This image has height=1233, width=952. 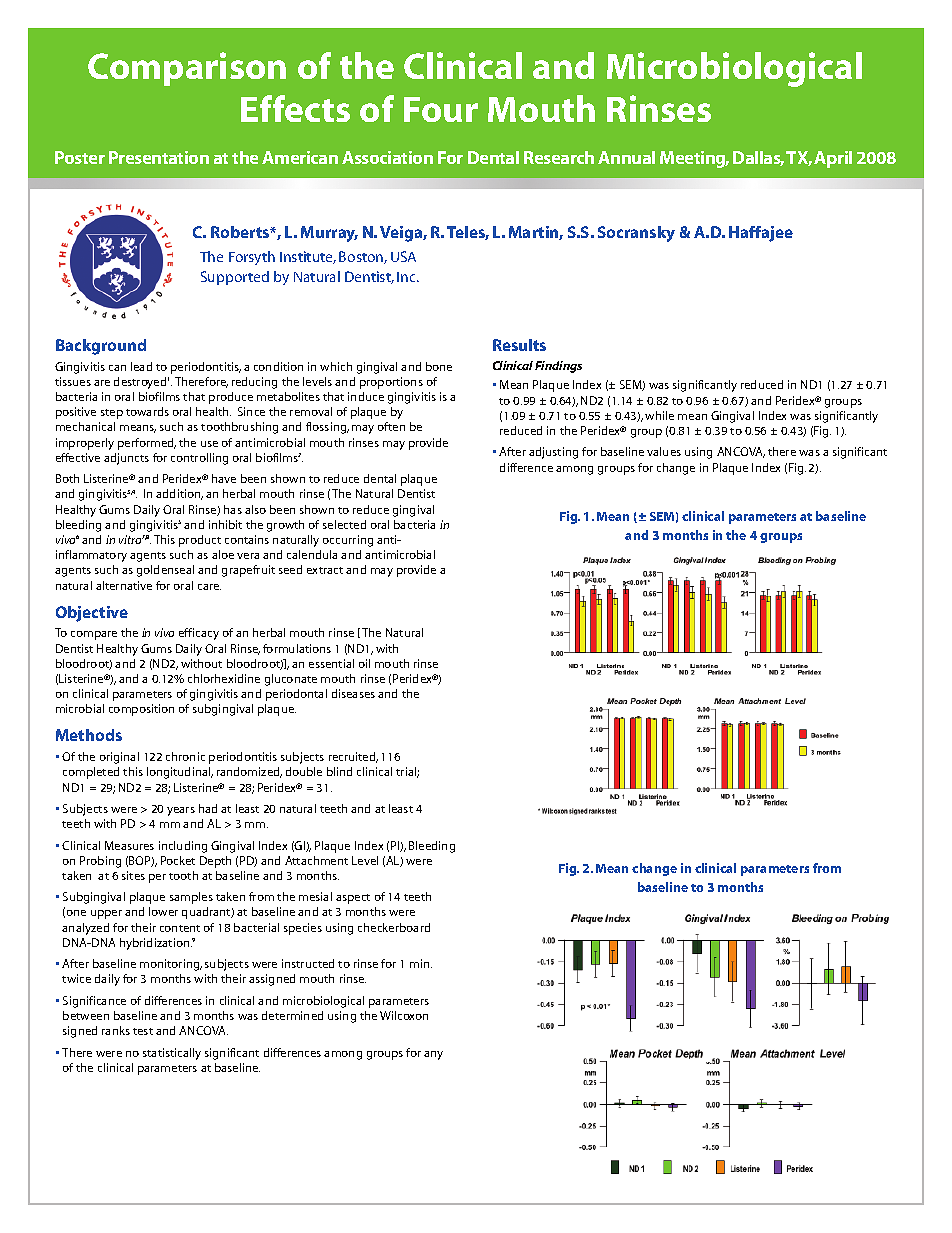 What do you see at coordinates (165, 571) in the image?
I see `goldenseal` at bounding box center [165, 571].
